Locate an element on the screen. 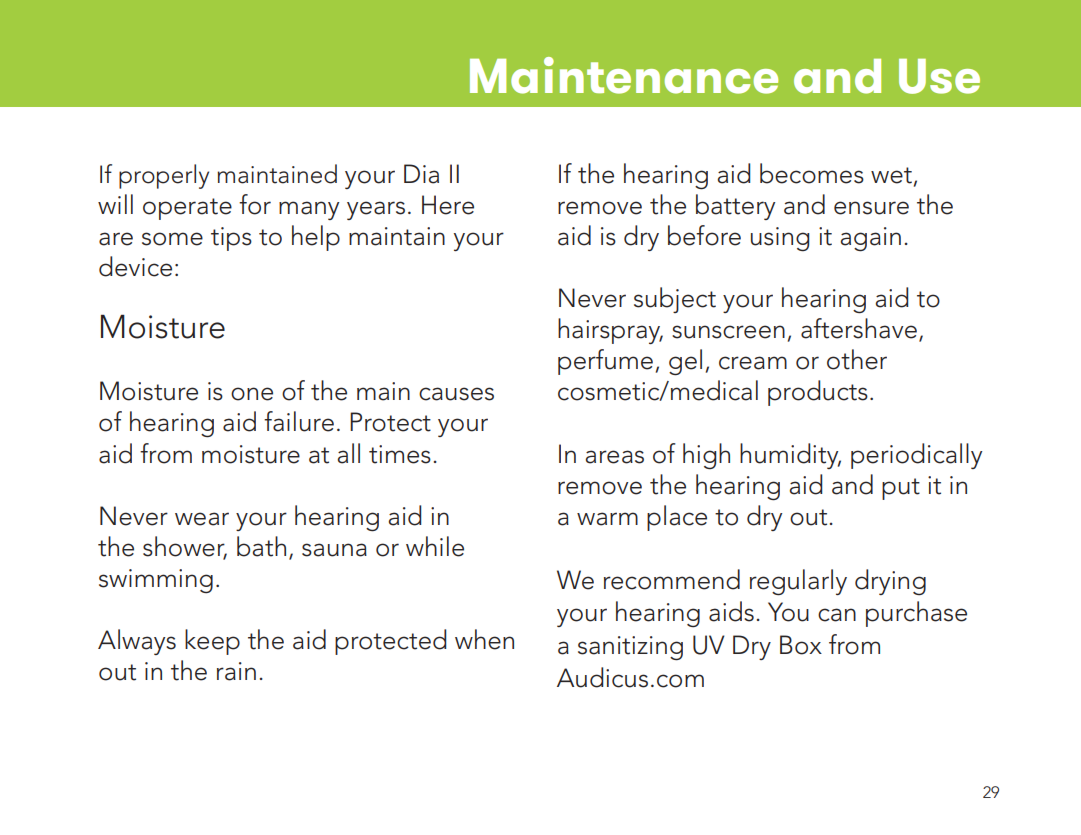 This screenshot has width=1081, height=835. failure is located at coordinates (299, 421).
